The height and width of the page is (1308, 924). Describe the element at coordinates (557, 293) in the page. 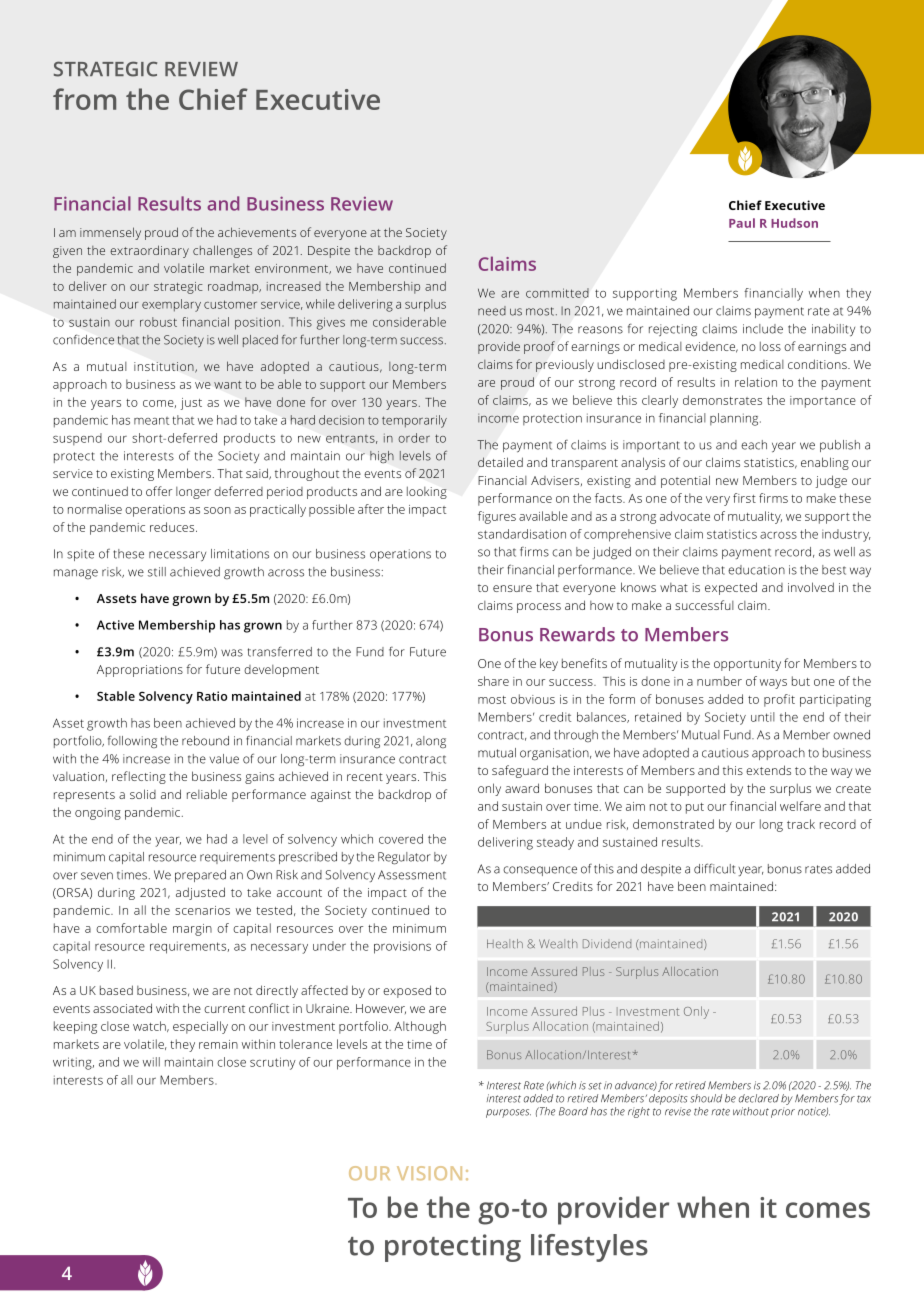

I see `committed` at that location.
